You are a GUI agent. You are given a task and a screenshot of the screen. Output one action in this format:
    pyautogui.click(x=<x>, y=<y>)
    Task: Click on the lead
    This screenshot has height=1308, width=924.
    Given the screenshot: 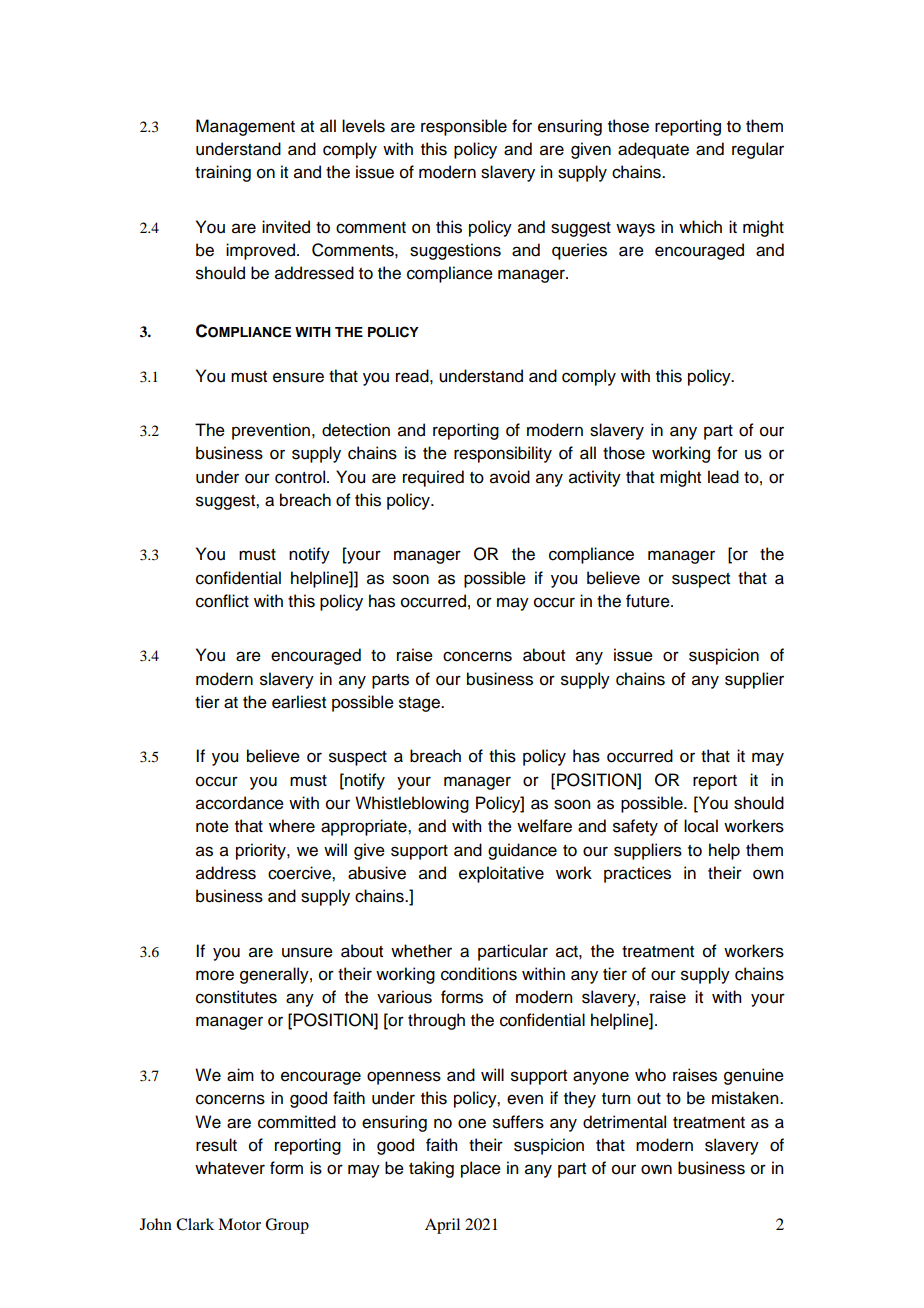 What is the action you would take?
    pyautogui.click(x=723, y=477)
